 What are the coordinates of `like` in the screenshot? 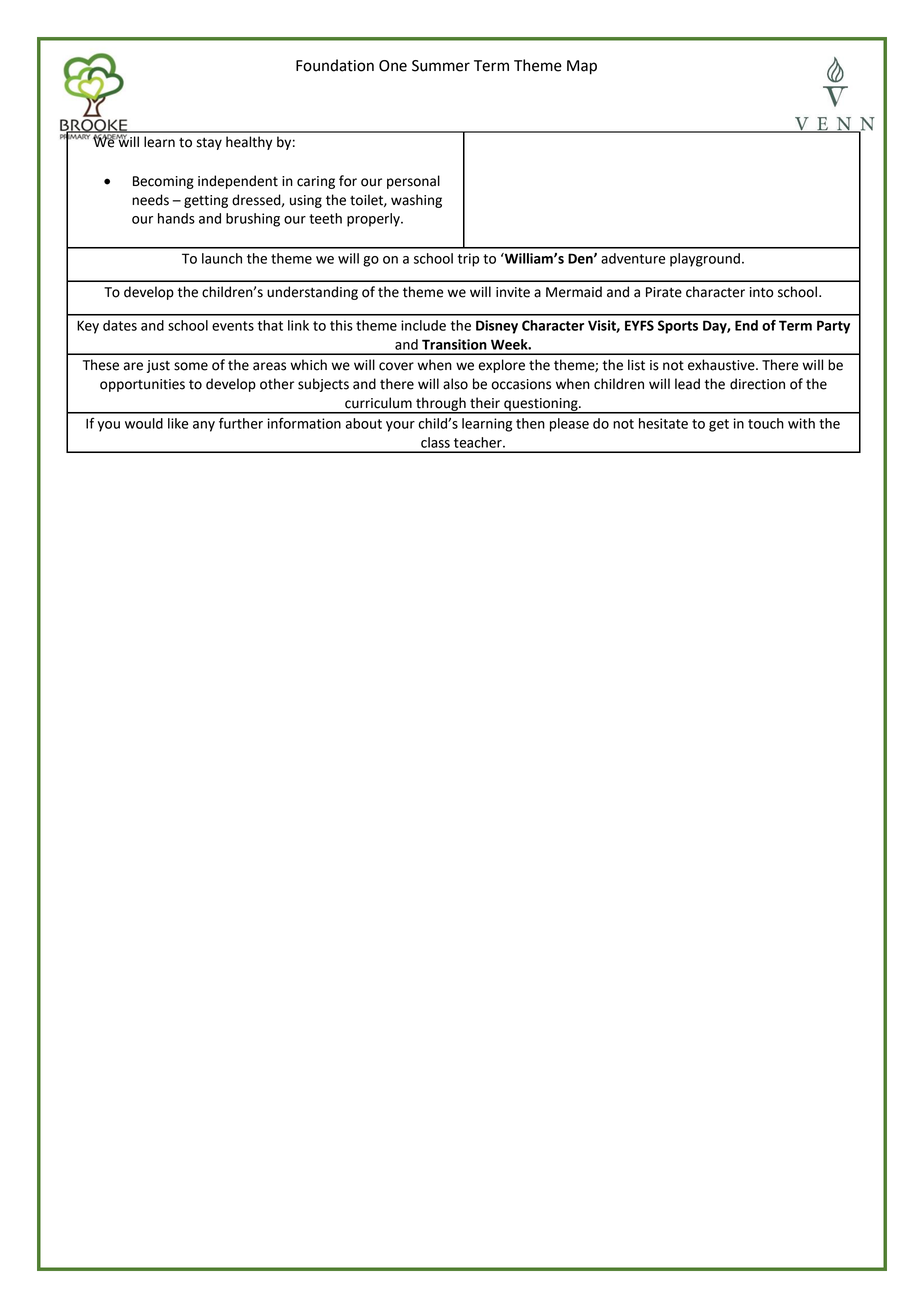 It's located at (178, 423).
